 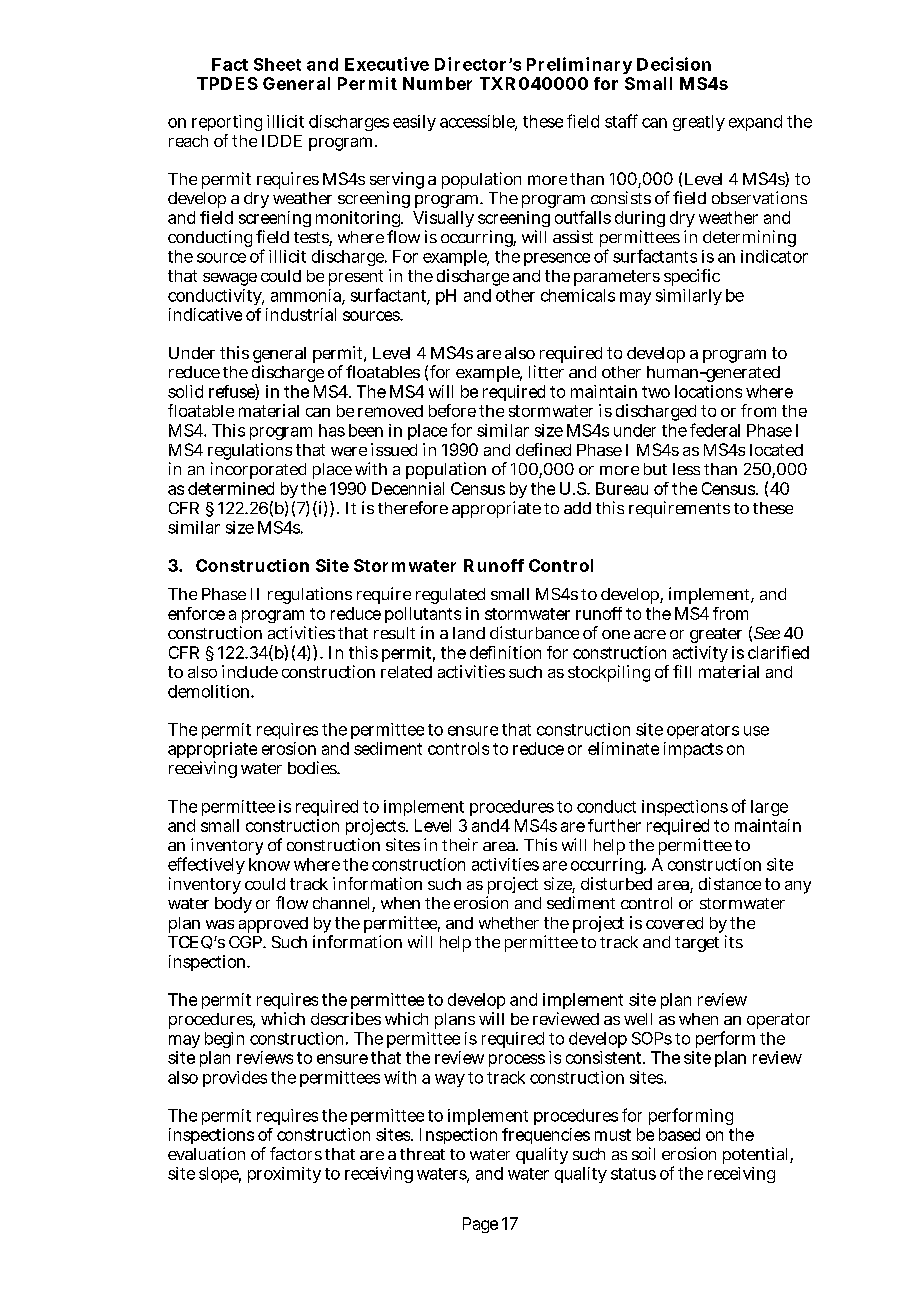 What do you see at coordinates (708, 391) in the image?
I see `locations` at bounding box center [708, 391].
